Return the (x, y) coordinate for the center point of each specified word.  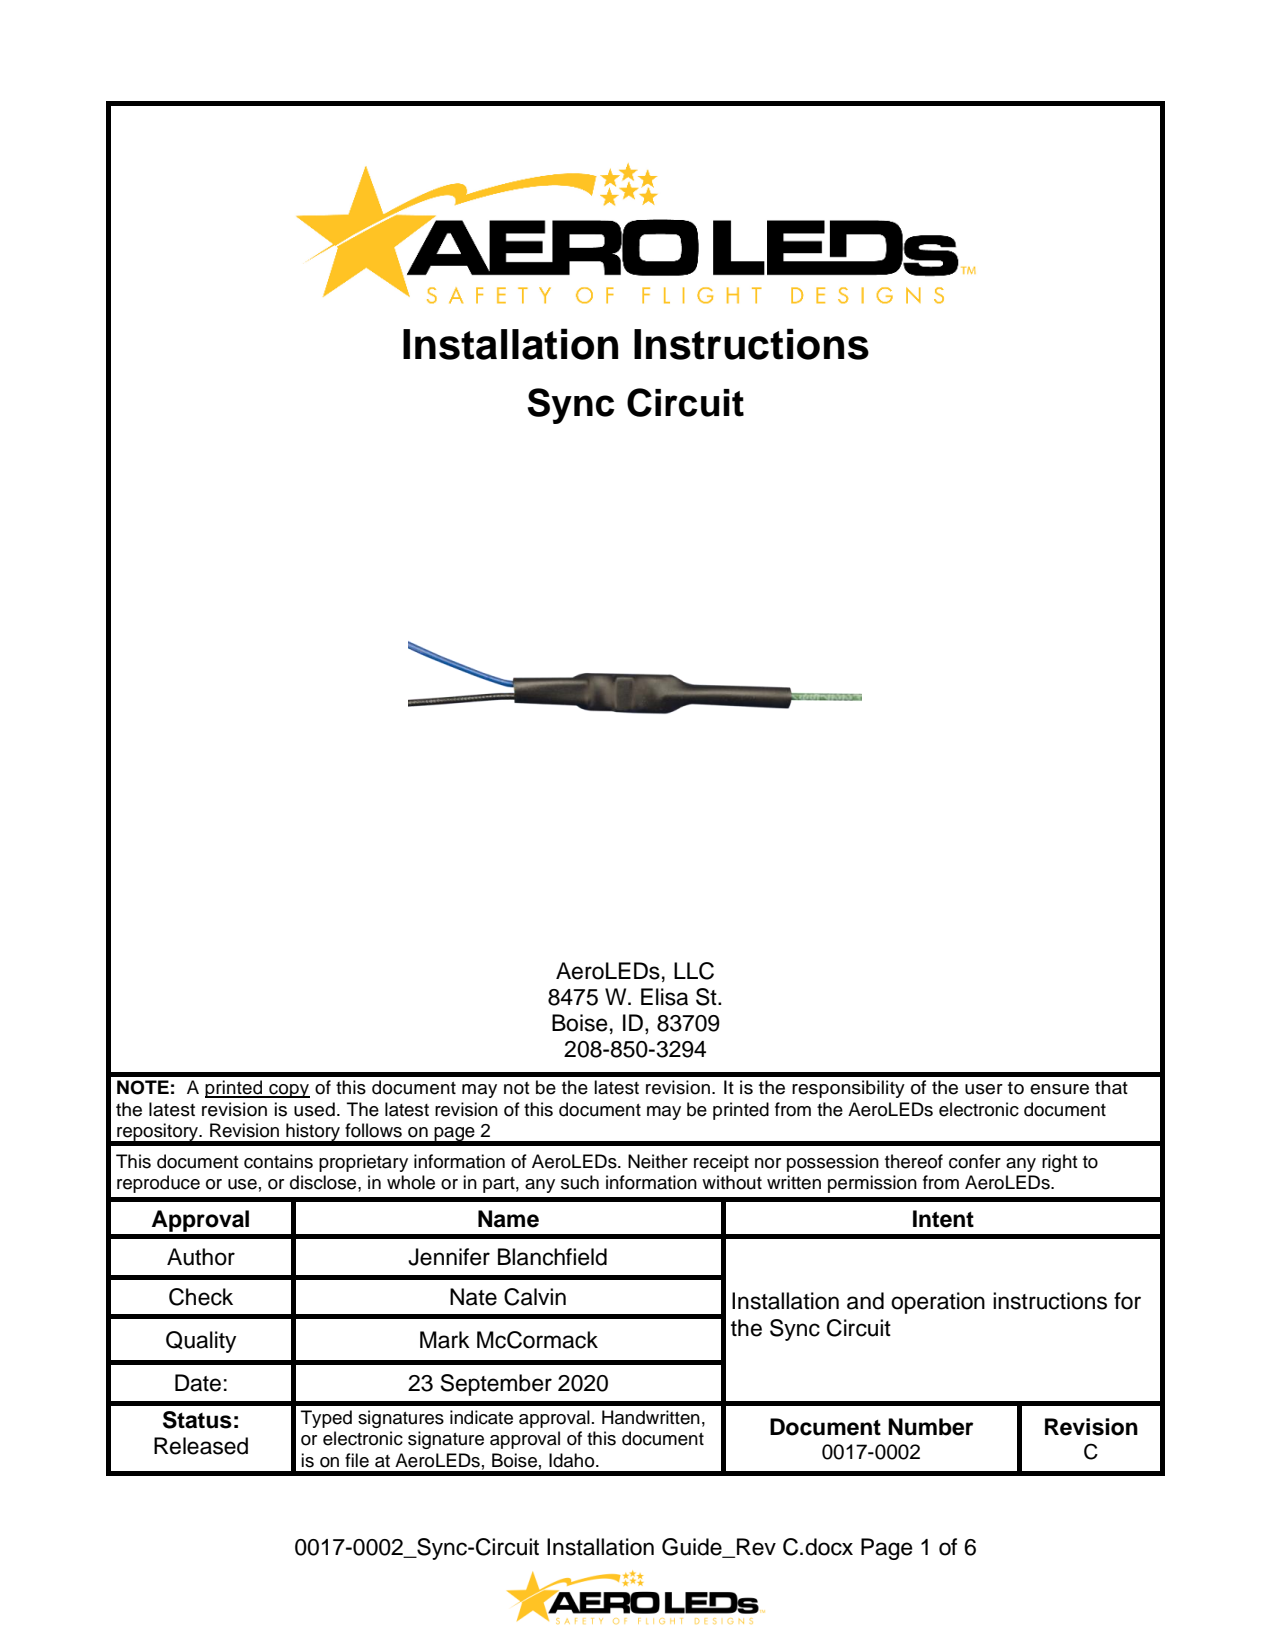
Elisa (664, 997)
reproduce (158, 1184)
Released (201, 1446)
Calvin (535, 1297)
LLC (694, 971)
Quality (201, 1342)
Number (931, 1427)
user (984, 1089)
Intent (943, 1219)
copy (288, 1091)
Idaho (573, 1460)
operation (938, 1303)
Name (508, 1219)
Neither (658, 1161)
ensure (1059, 1089)
